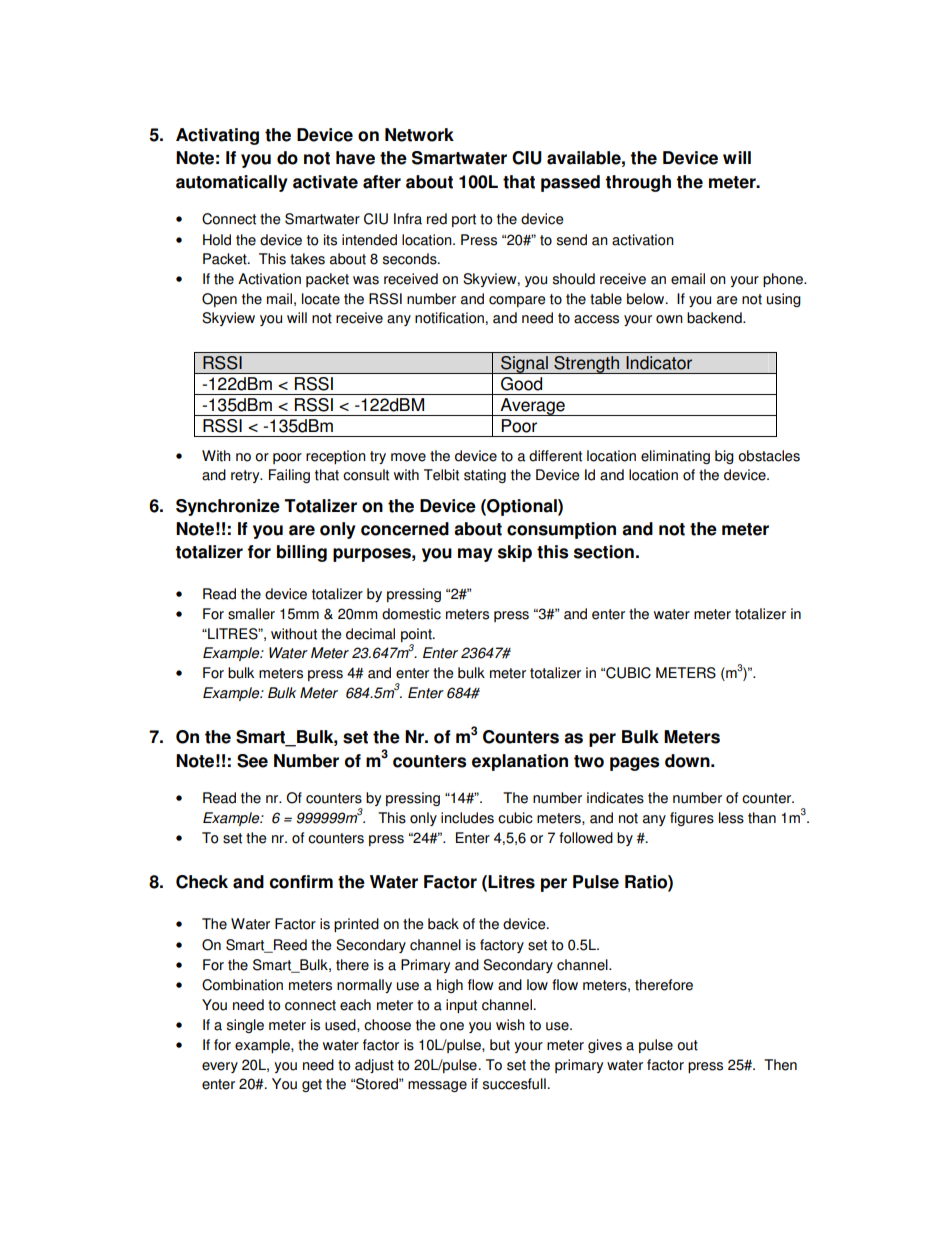  Describe the element at coordinates (520, 762) in the screenshot. I see `explanation` at that location.
